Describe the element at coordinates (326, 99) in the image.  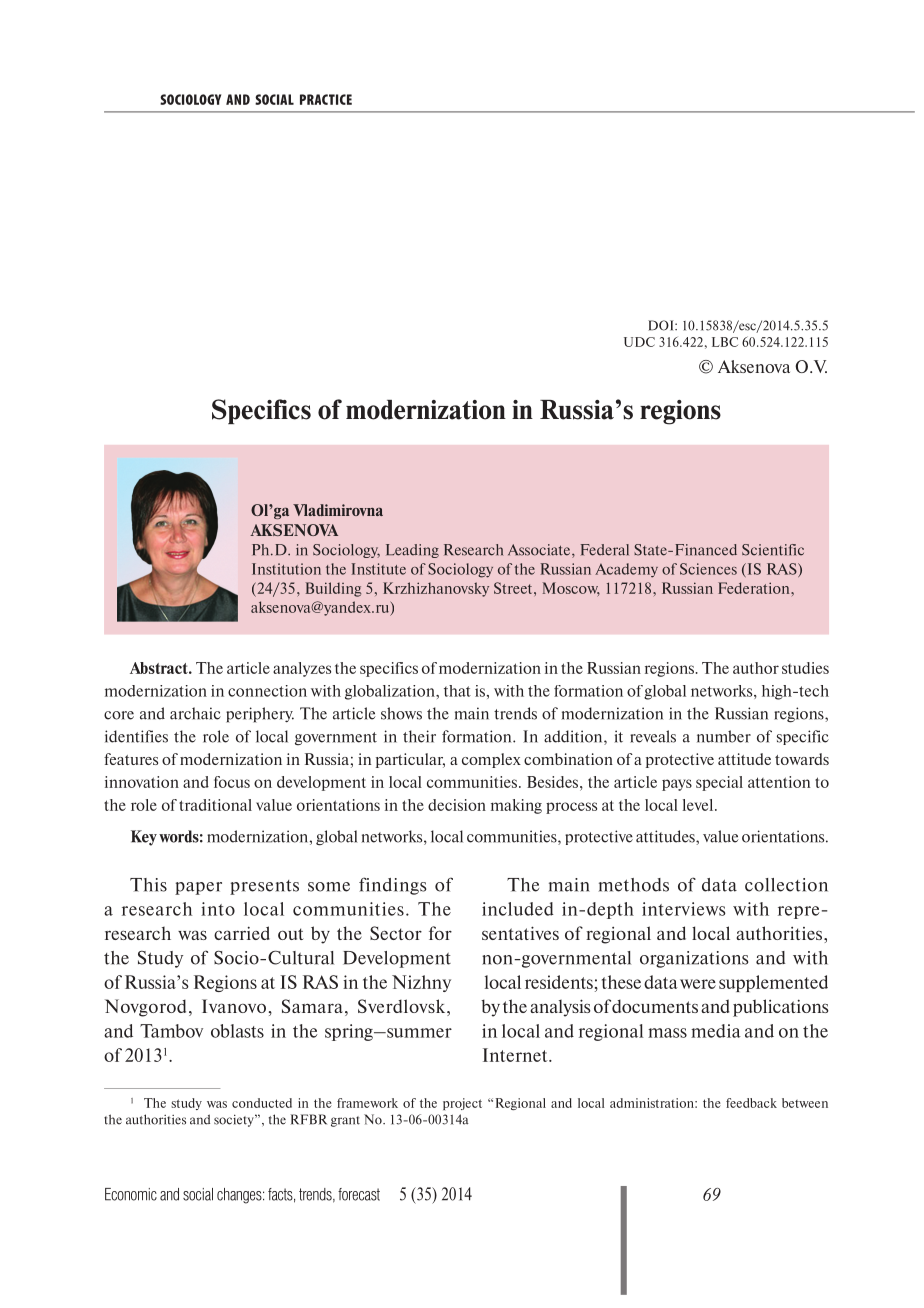
I see `PRACTICE` at that location.
